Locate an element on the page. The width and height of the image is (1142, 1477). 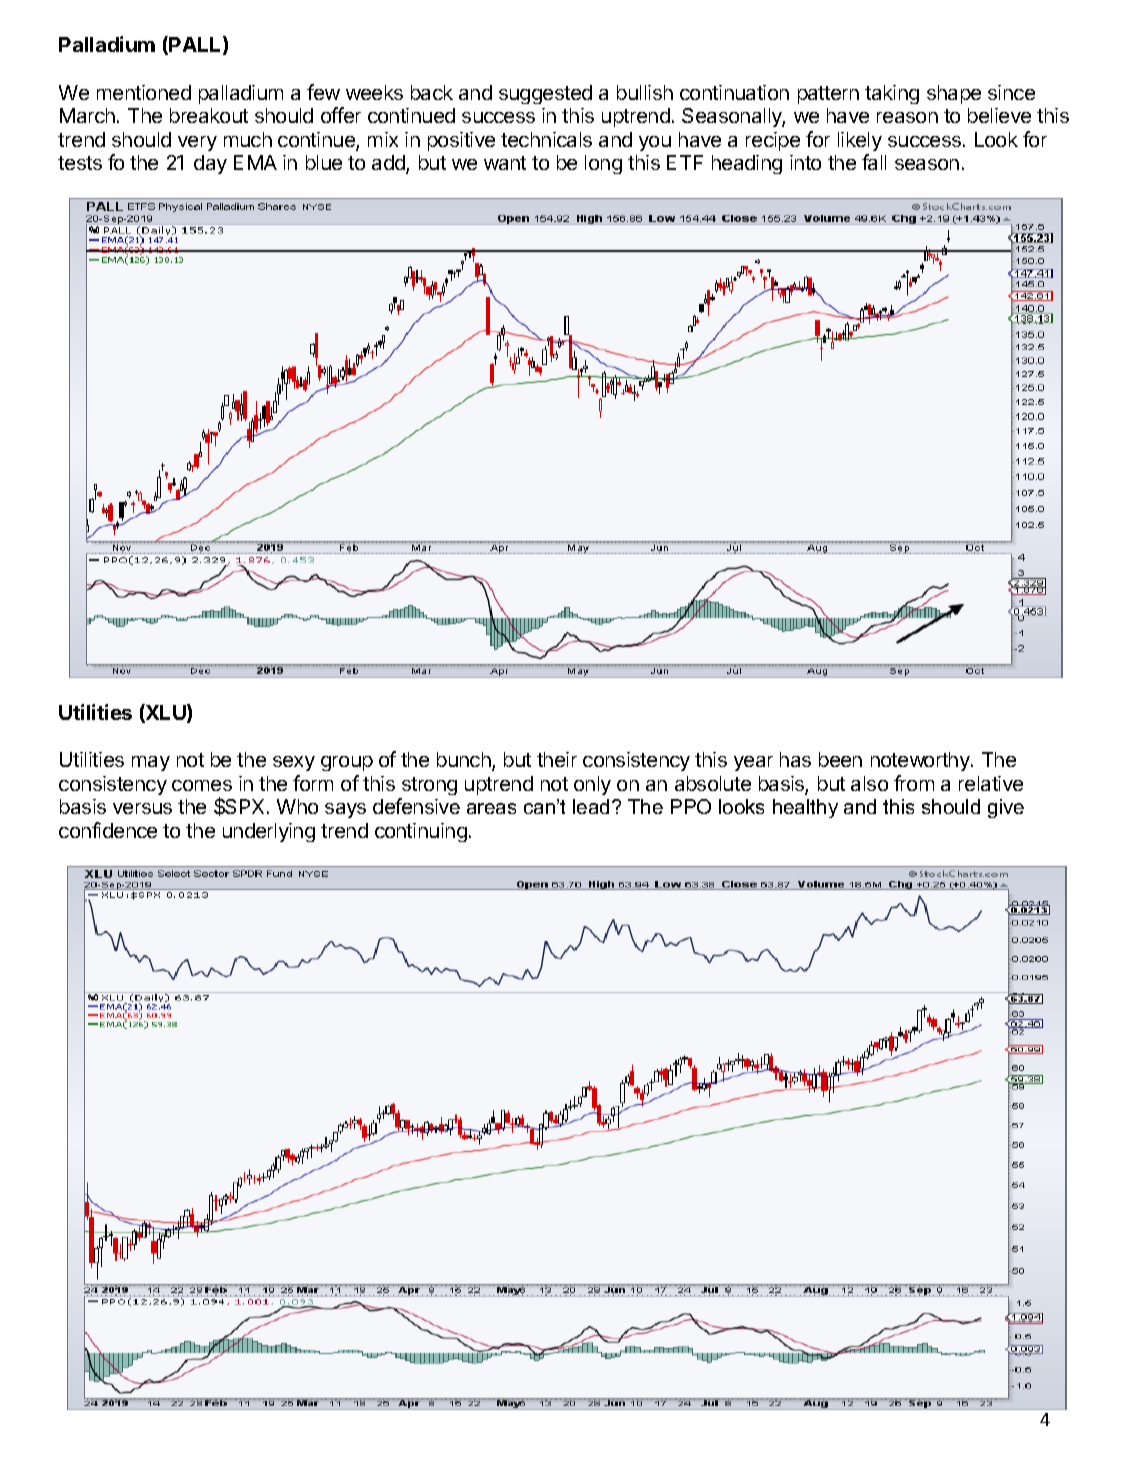
noteworthy is located at coordinates (921, 761).
